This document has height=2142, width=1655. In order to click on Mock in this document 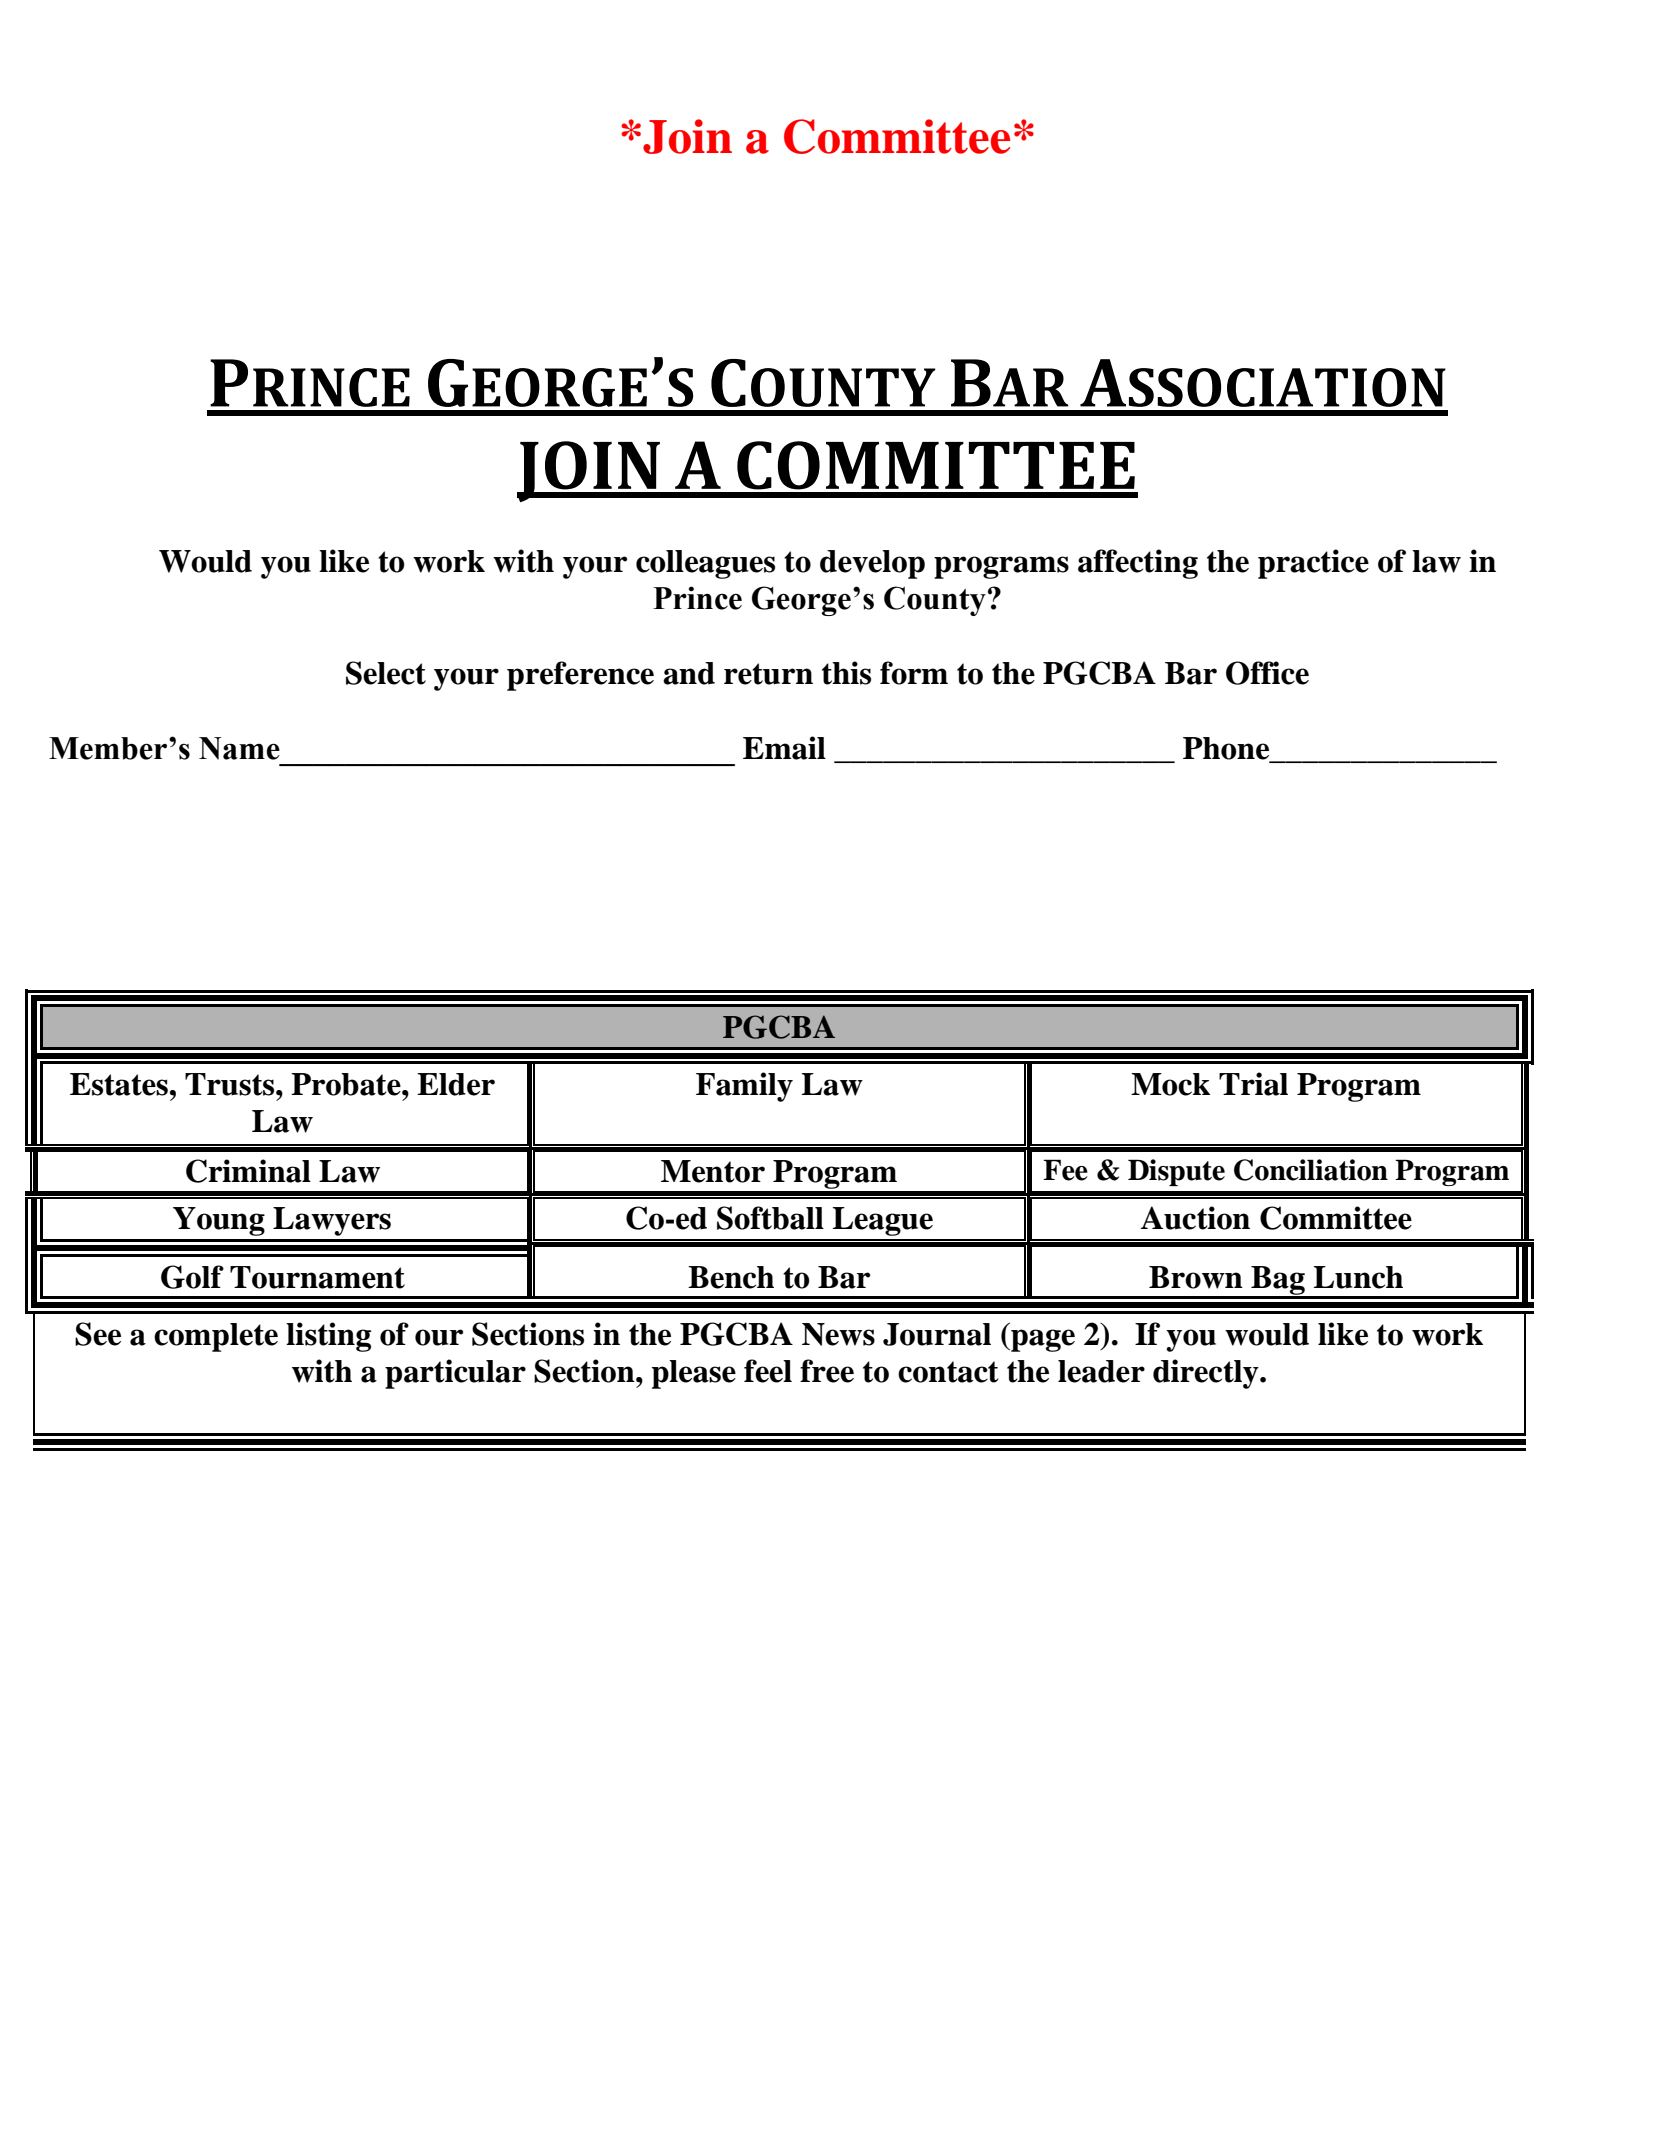, I will do `click(1170, 1084)`.
